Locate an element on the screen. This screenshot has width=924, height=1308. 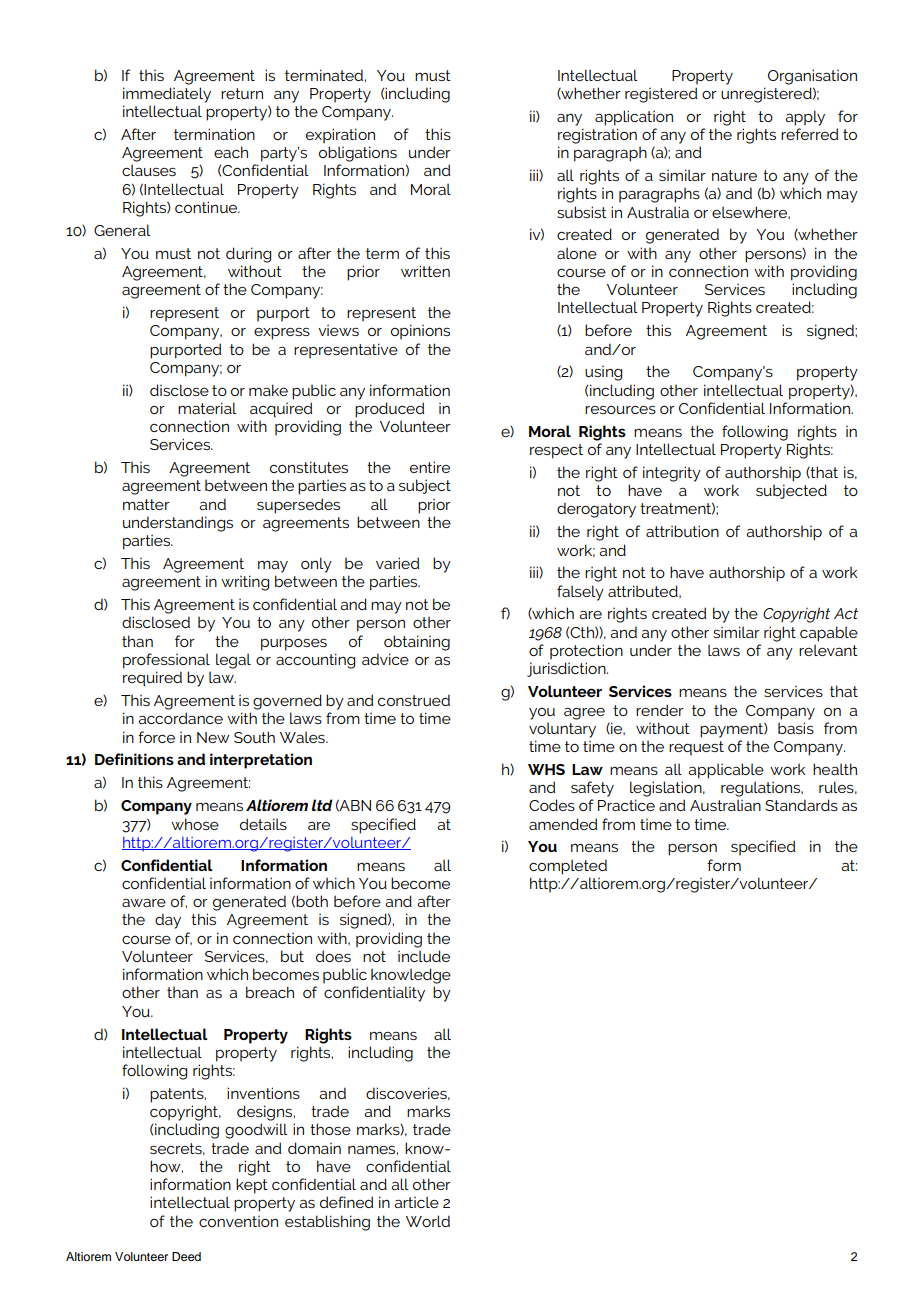
convention is located at coordinates (238, 1221).
